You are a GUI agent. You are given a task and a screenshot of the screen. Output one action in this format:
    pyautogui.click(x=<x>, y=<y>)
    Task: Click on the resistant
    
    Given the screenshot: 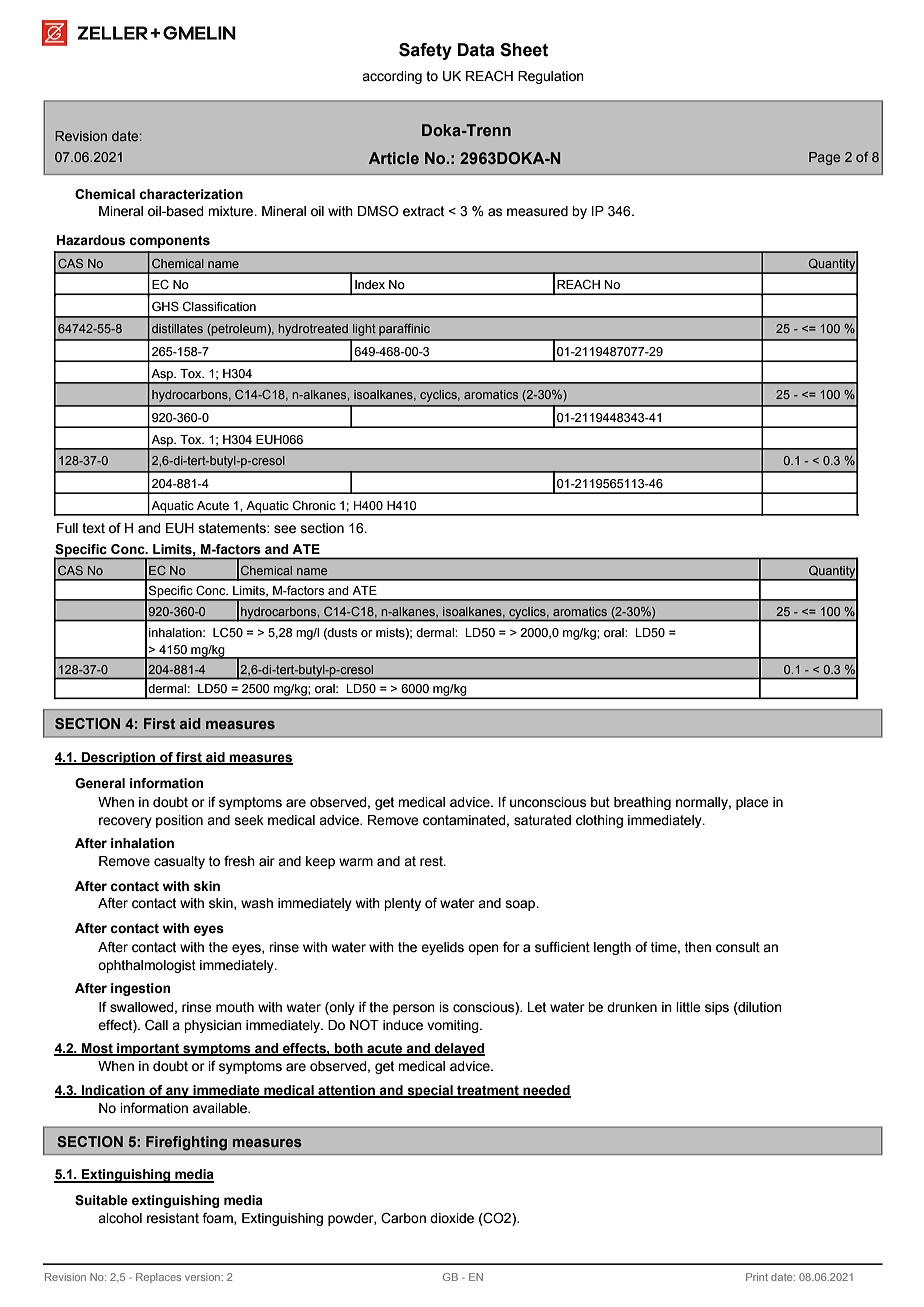 What is the action you would take?
    pyautogui.click(x=173, y=1218)
